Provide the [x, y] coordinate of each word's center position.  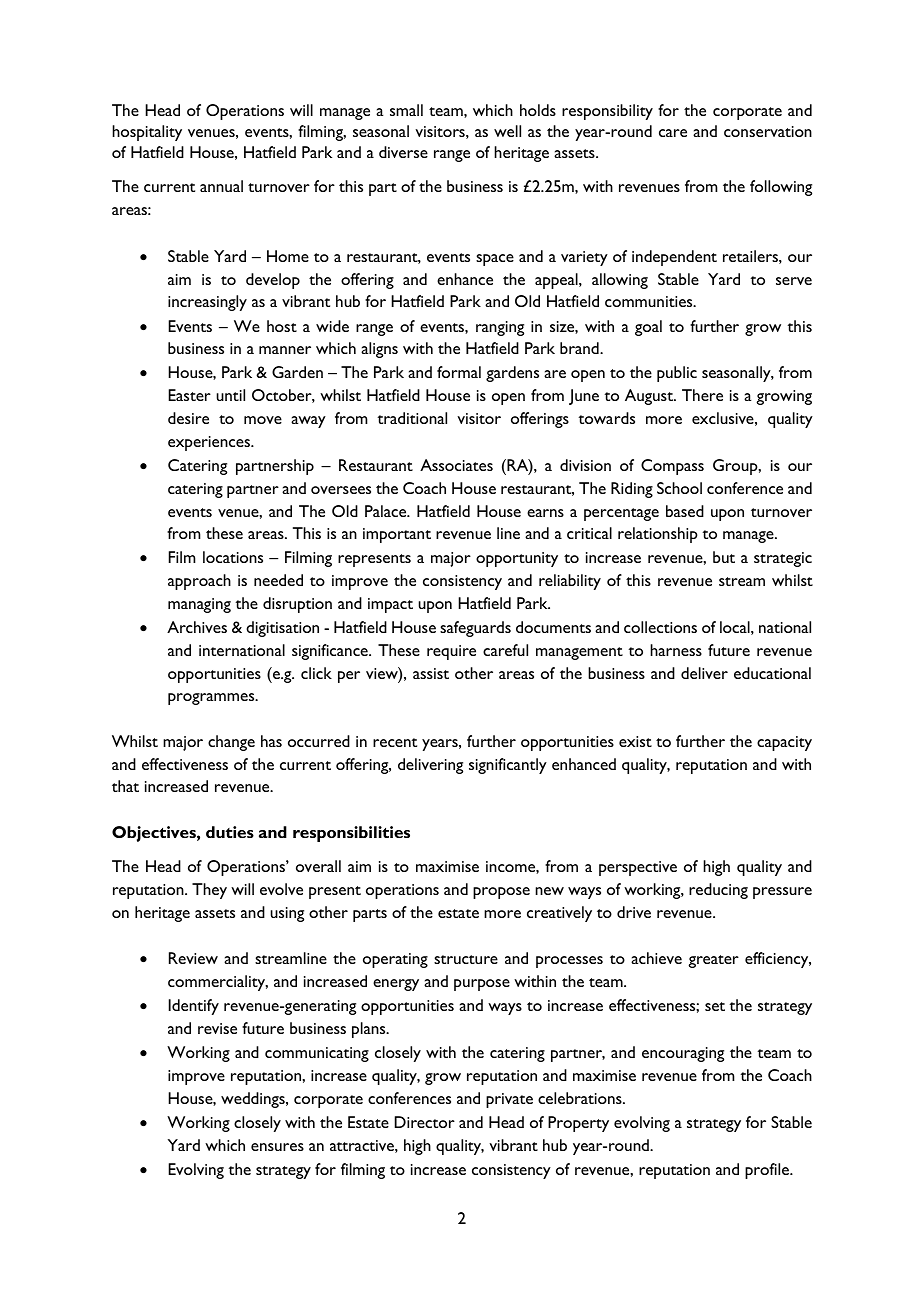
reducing [718, 891]
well [507, 131]
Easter [189, 395]
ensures [277, 1147]
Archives [197, 627]
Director [425, 1122]
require [451, 652]
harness [676, 650]
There [702, 395]
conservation [768, 131]
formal [459, 372]
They [209, 891]
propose [501, 893]
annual [221, 186]
